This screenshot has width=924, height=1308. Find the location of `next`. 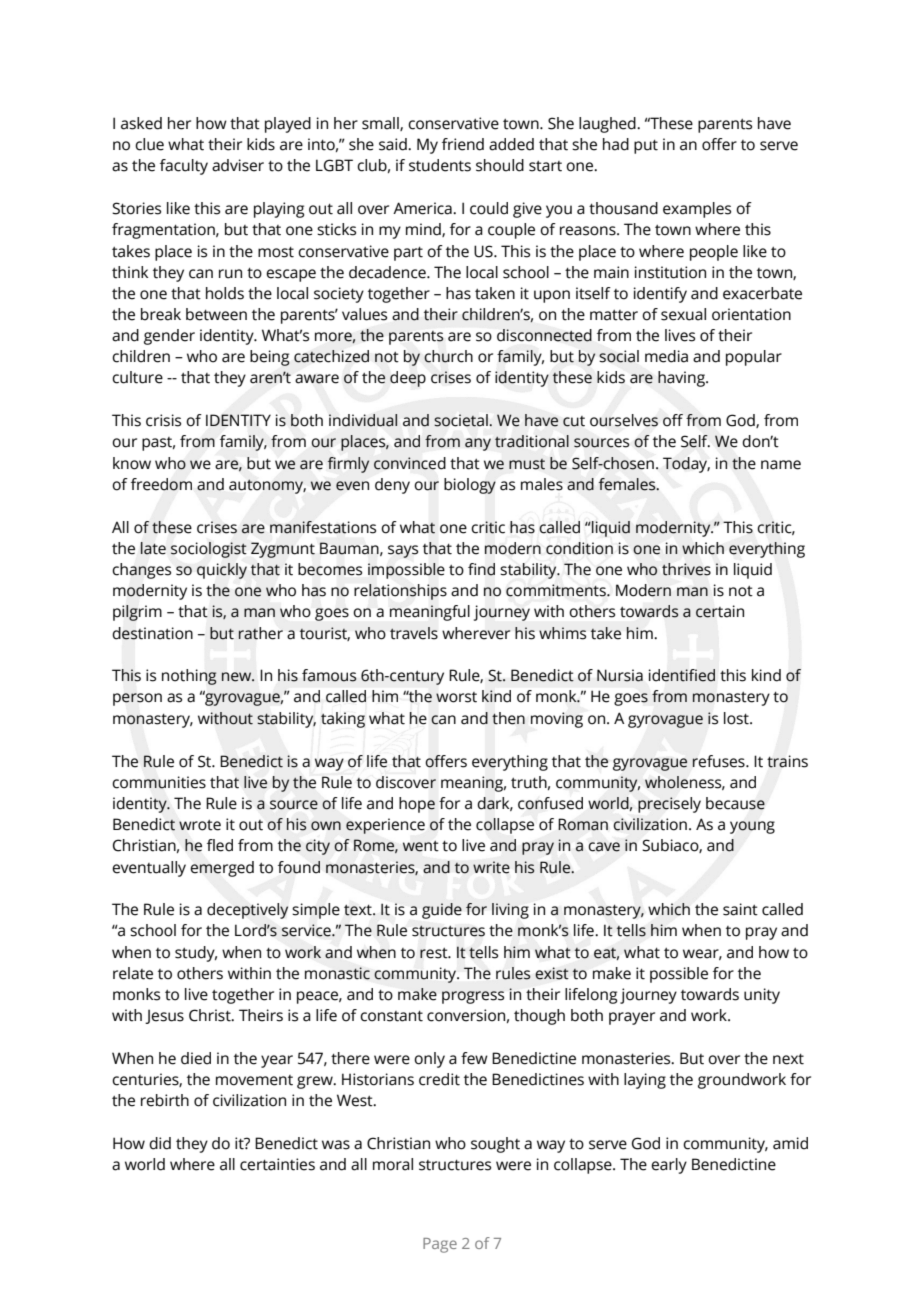

next is located at coordinates (788, 1059).
